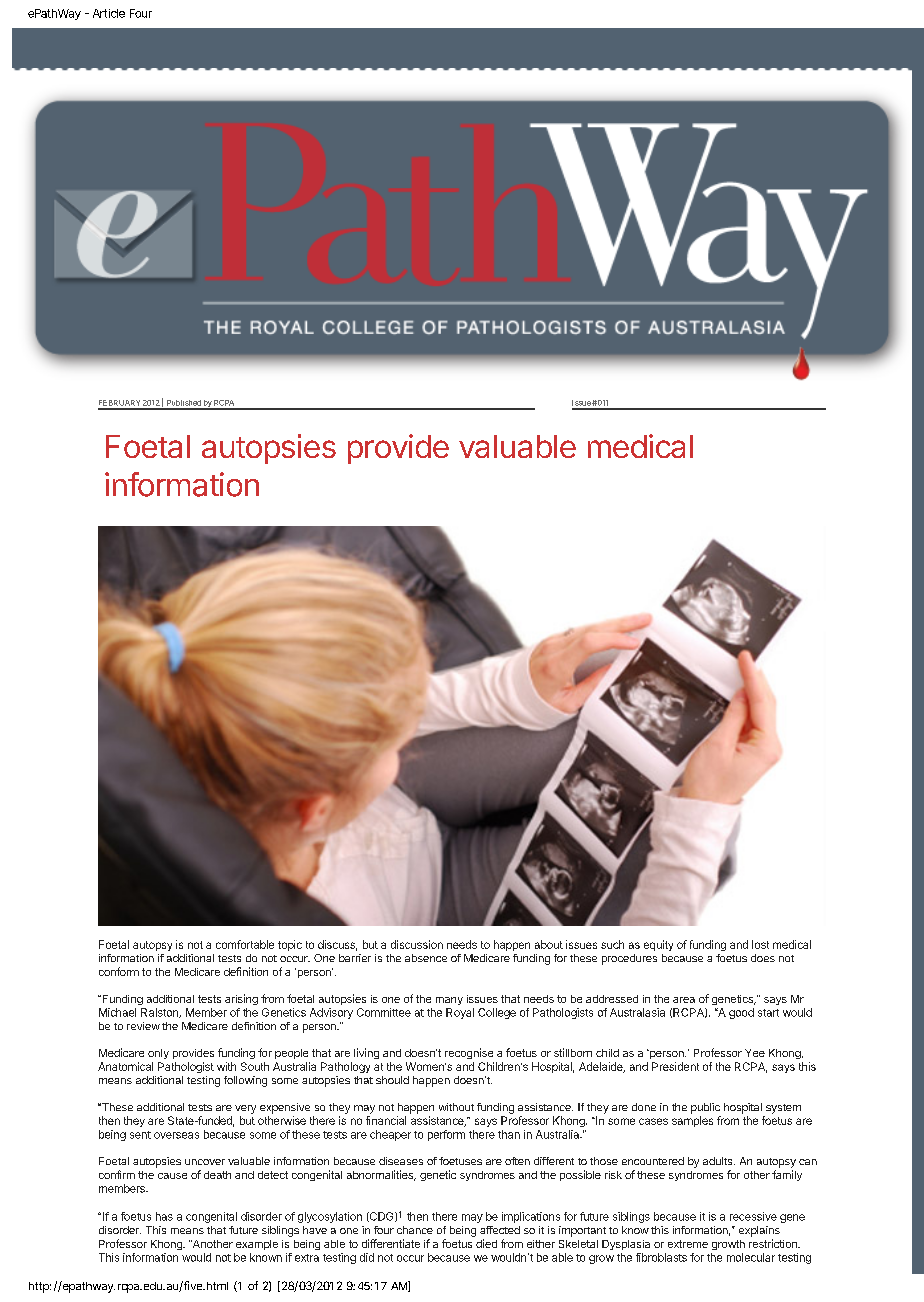 The image size is (924, 1302). What do you see at coordinates (612, 944) in the image?
I see `such` at bounding box center [612, 944].
